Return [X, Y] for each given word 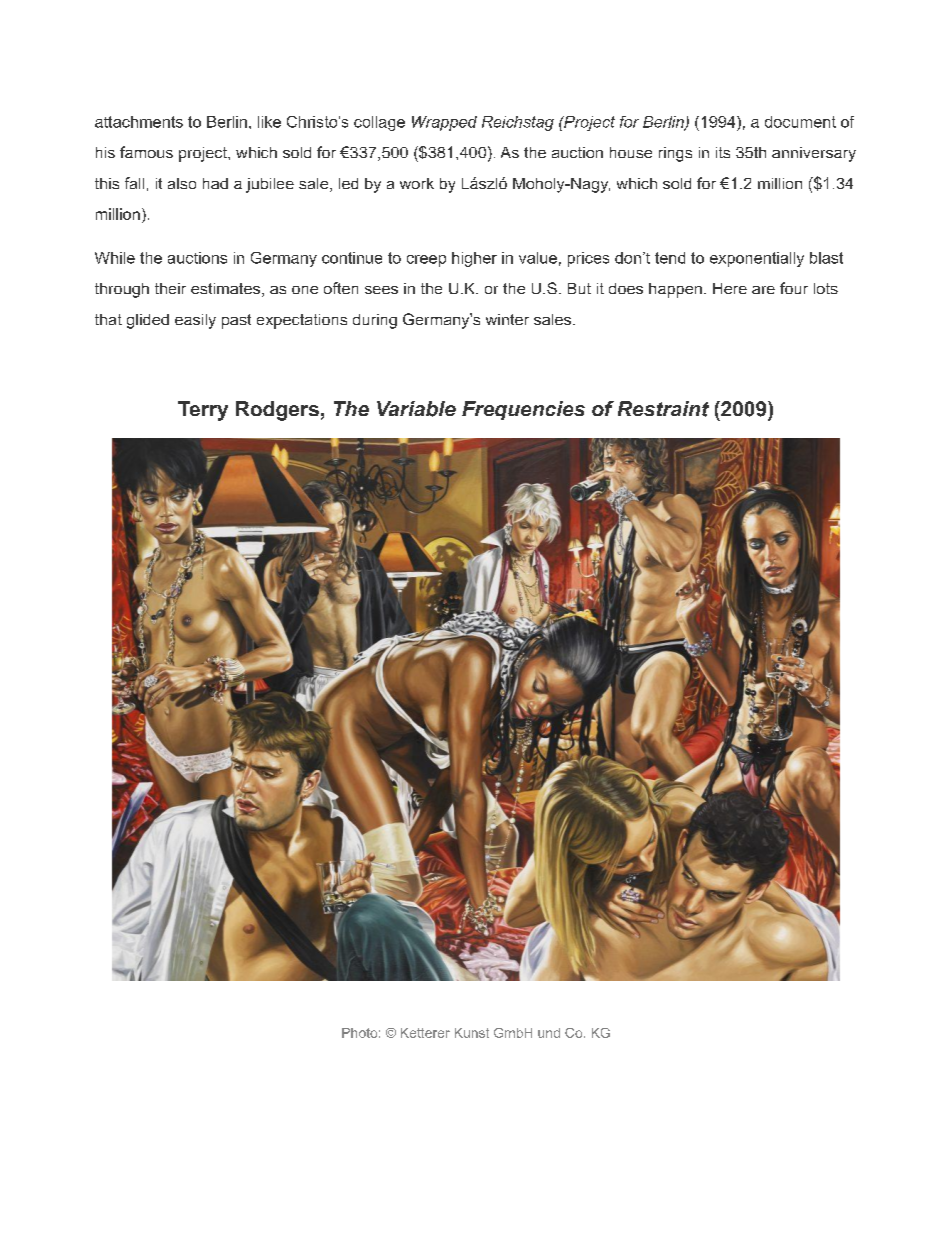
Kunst [472, 1033]
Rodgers [277, 411]
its [723, 152]
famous [146, 152]
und [549, 1033]
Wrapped [444, 123]
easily [195, 321]
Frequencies [523, 410]
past [236, 321]
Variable [416, 409]
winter [507, 319]
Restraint [663, 409]
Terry [203, 411]
